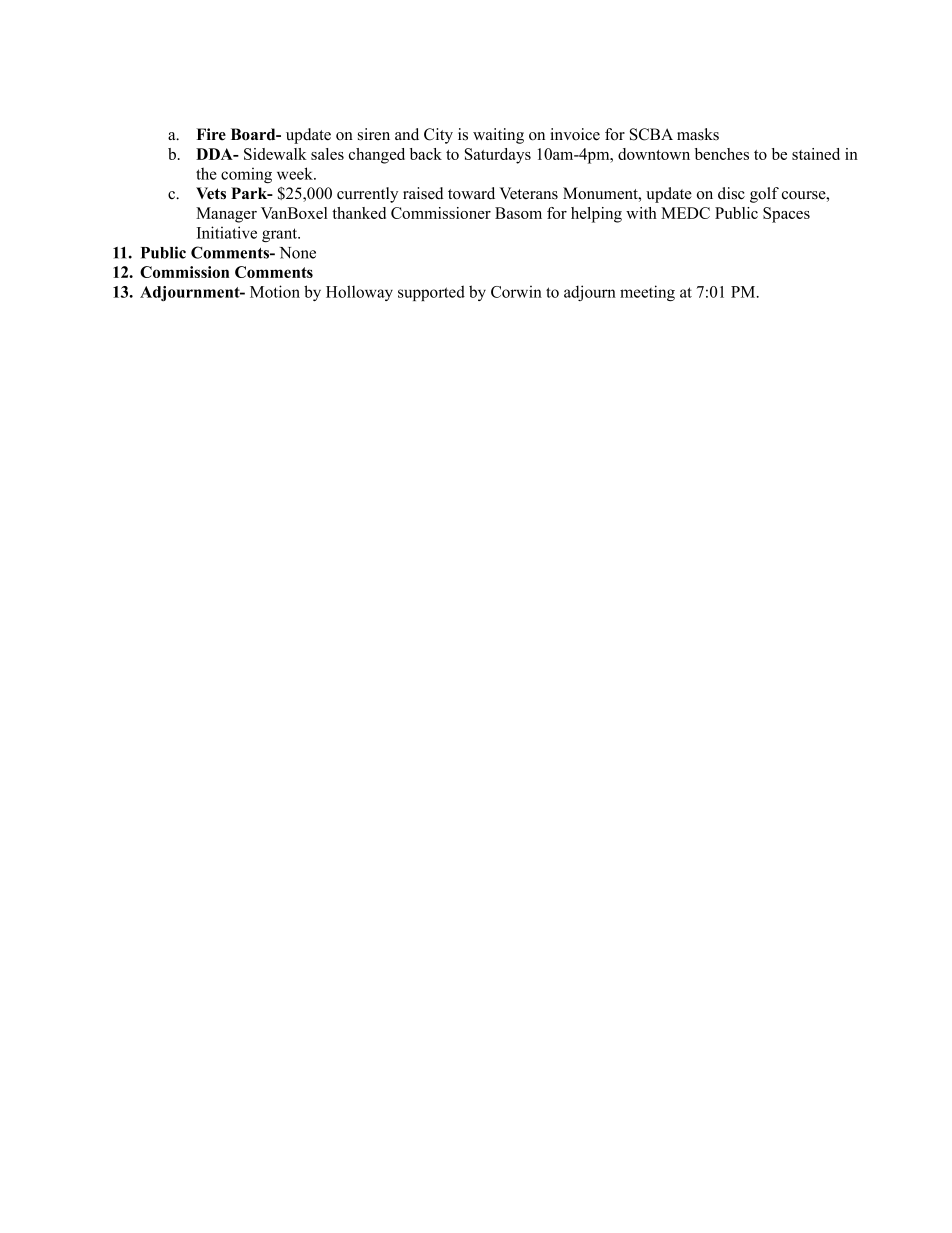 This screenshot has width=952, height=1233. What do you see at coordinates (226, 215) in the screenshot?
I see `Manager` at bounding box center [226, 215].
